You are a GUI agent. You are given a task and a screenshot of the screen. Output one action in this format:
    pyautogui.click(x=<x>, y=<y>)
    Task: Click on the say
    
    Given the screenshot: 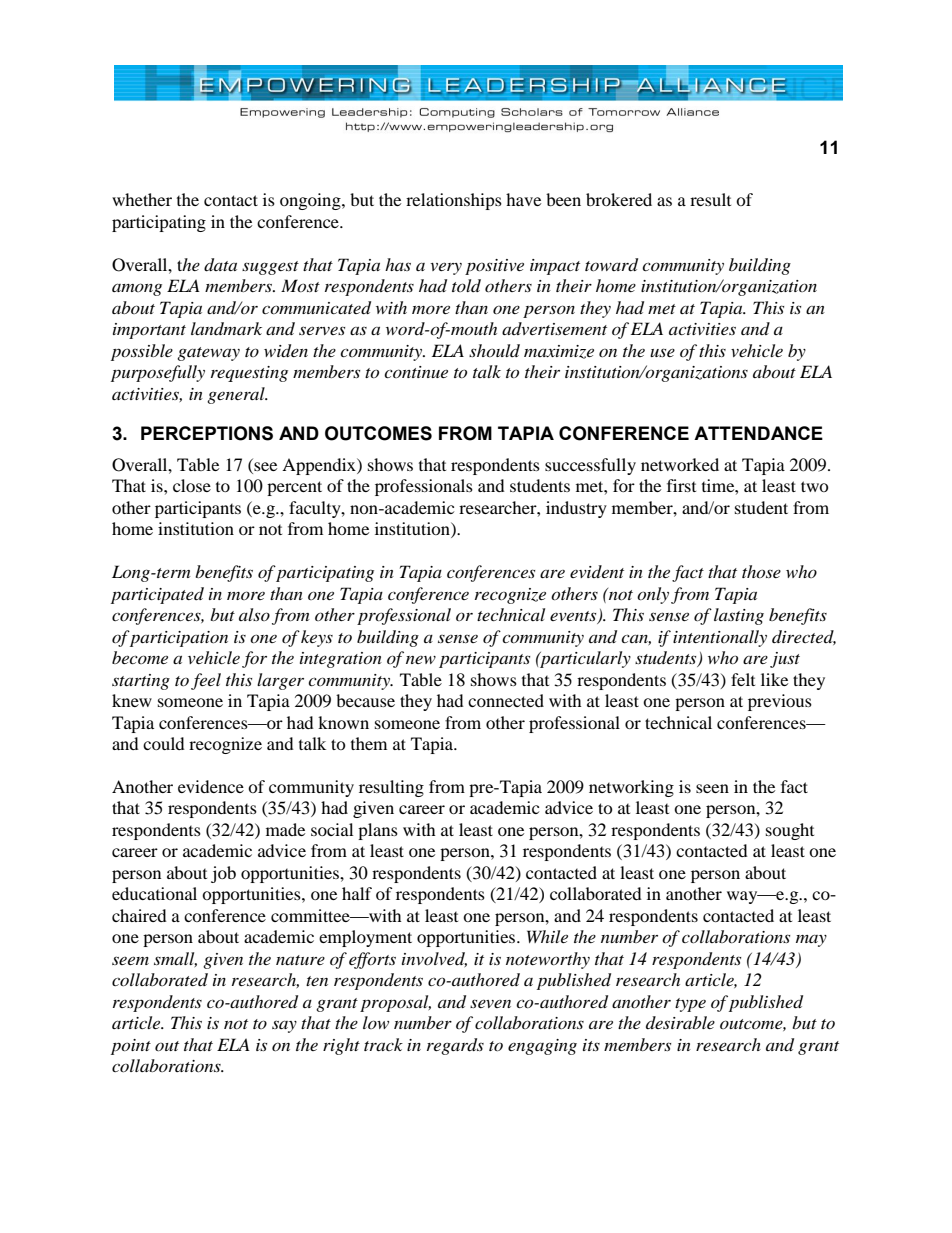 What is the action you would take?
    pyautogui.click(x=284, y=1026)
